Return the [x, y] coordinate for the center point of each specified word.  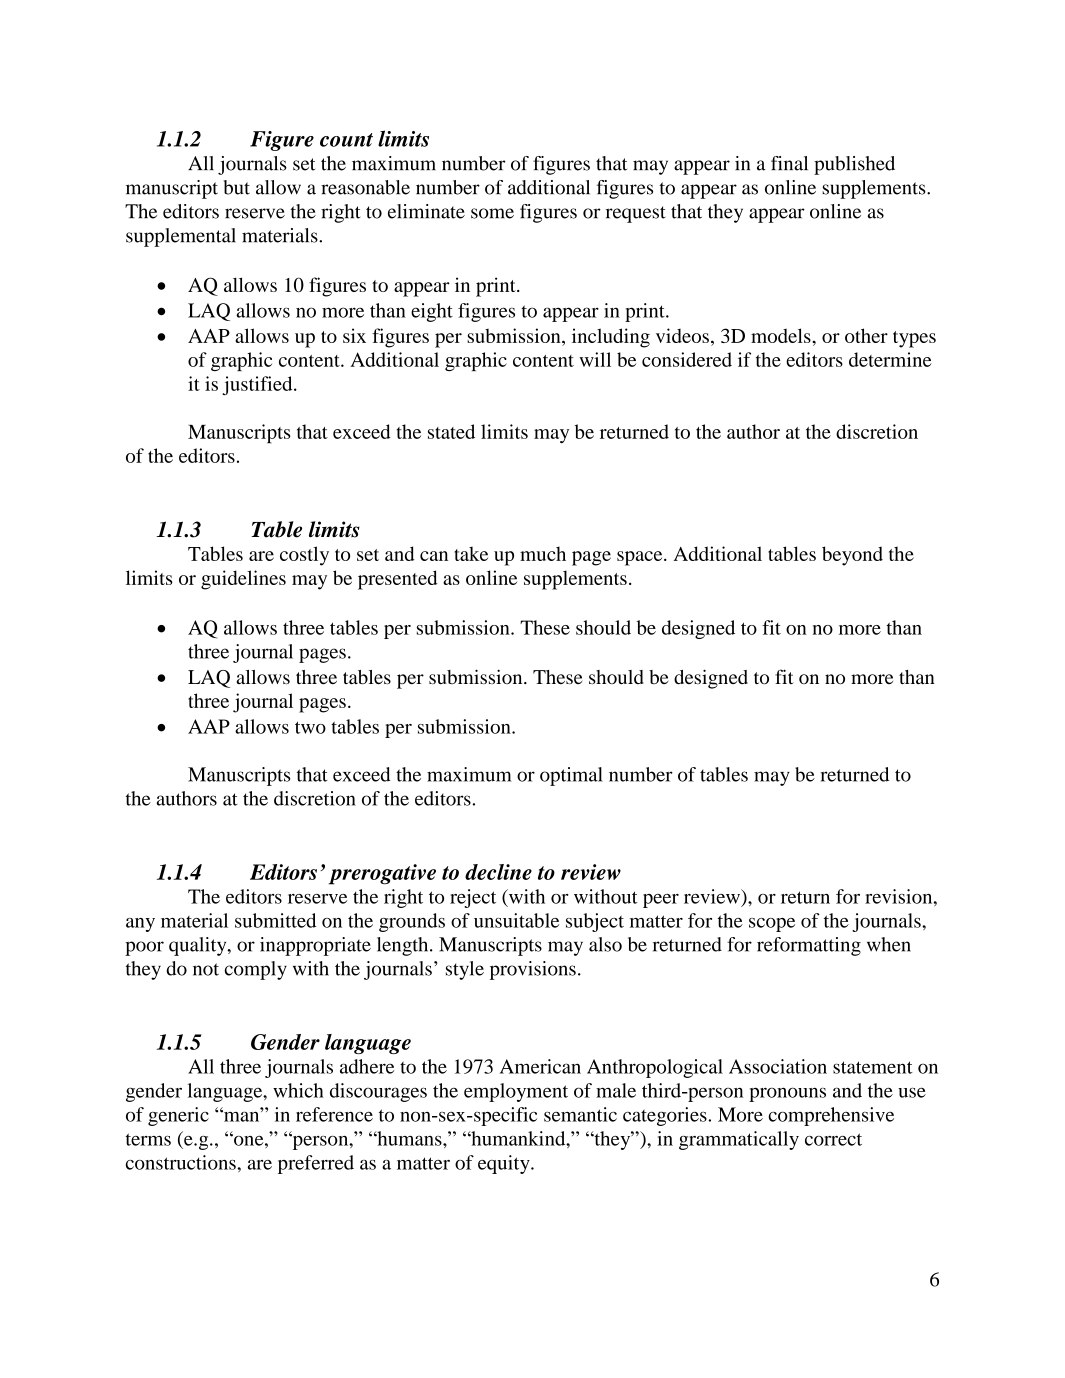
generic [178, 1116]
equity [505, 1164]
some [492, 213]
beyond [852, 556]
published [854, 165]
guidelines [243, 580]
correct [833, 1139]
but [237, 187]
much [543, 553]
